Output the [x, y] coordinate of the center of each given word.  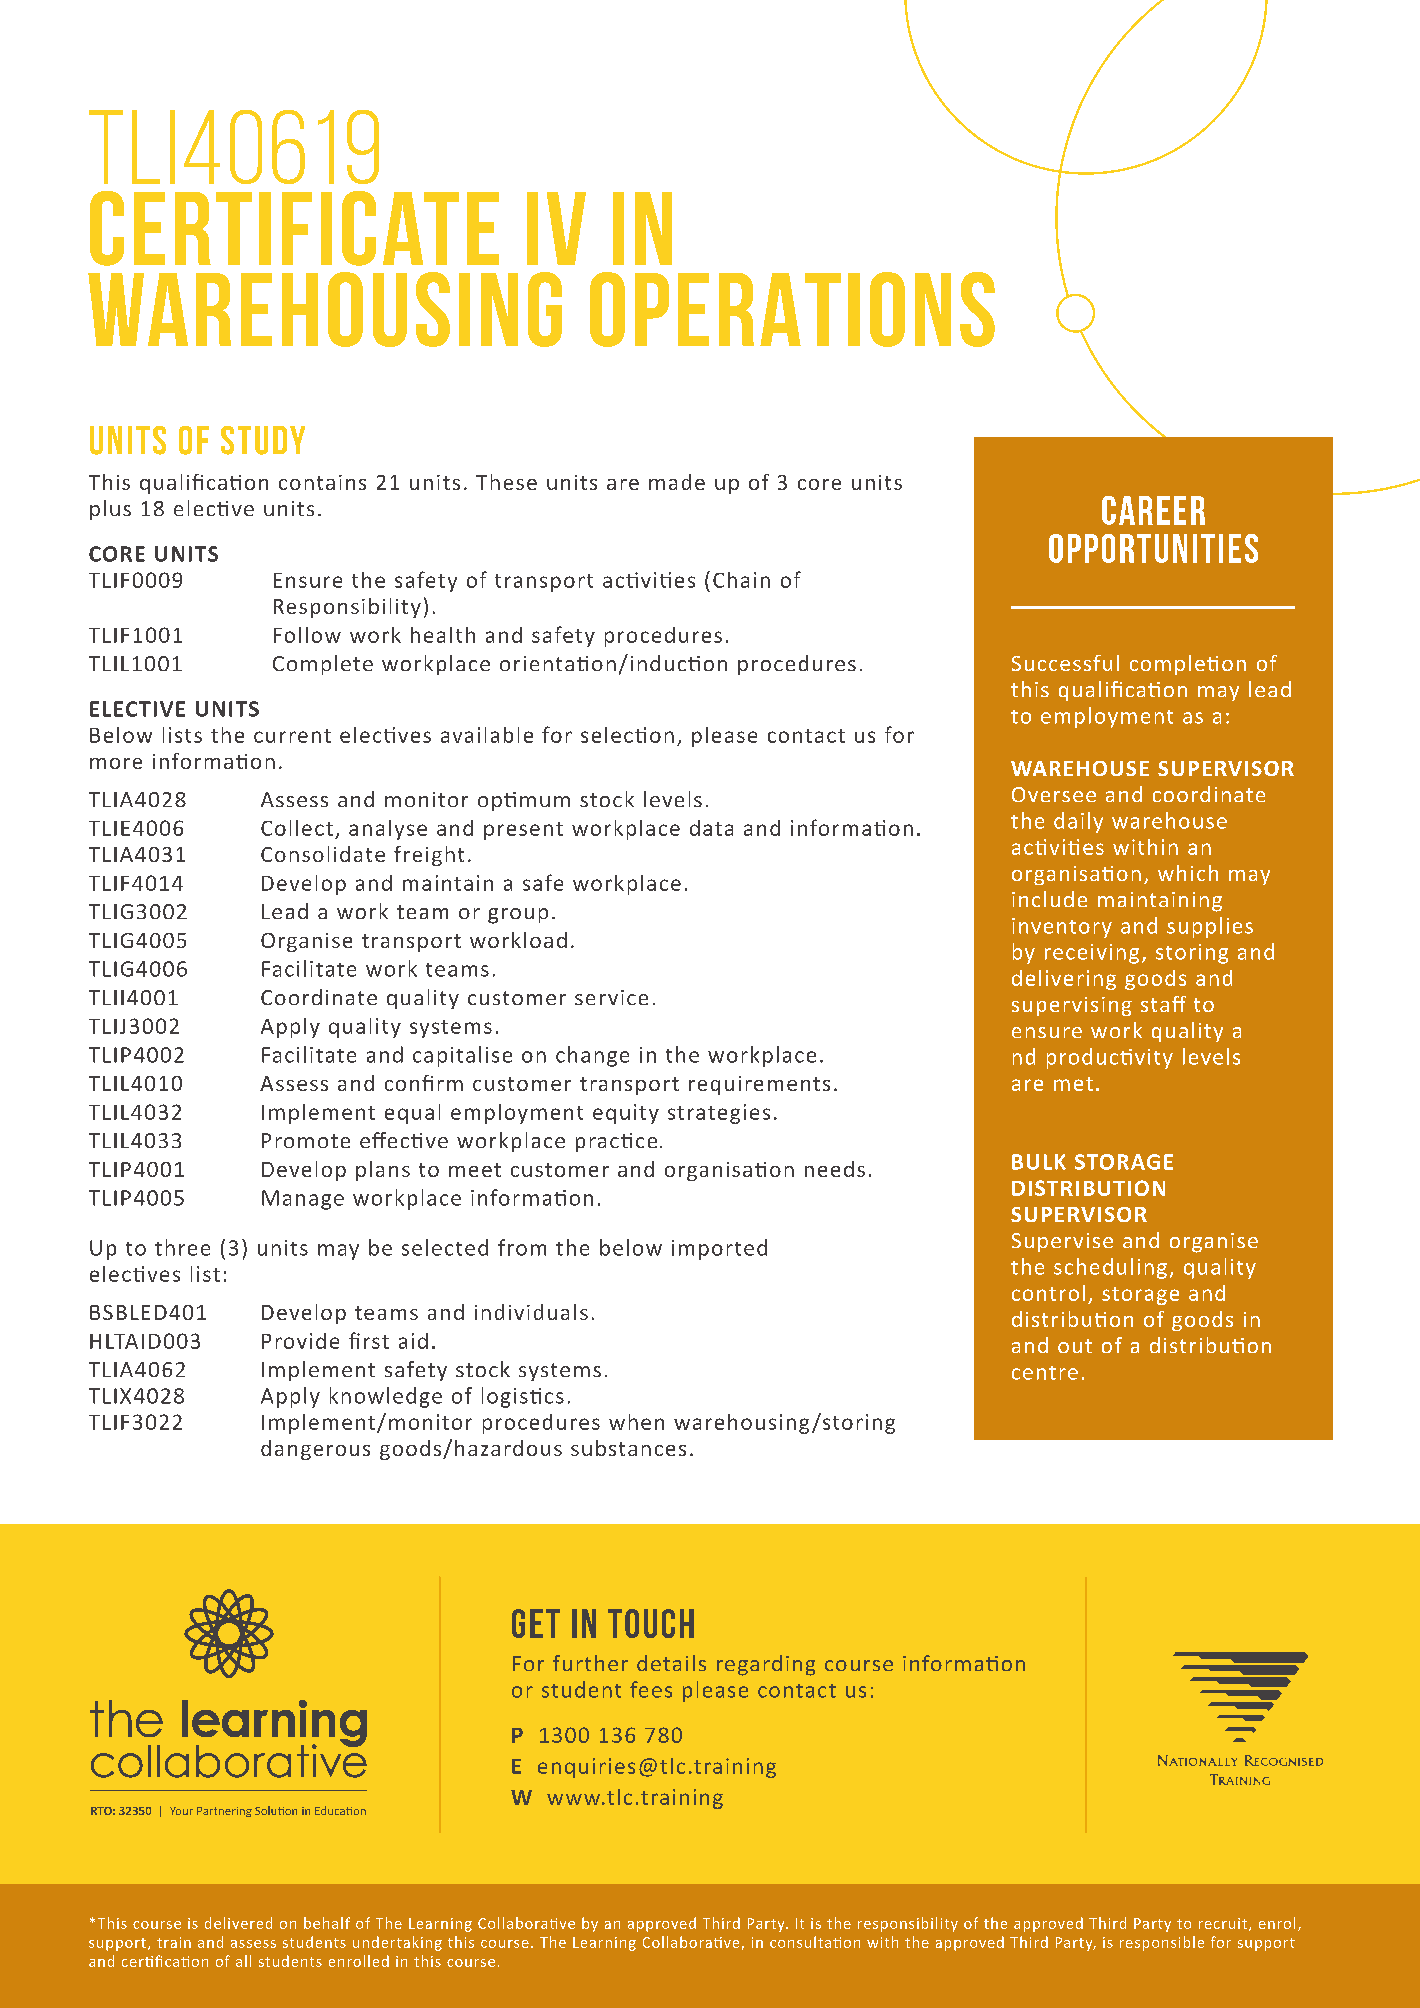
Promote [306, 1140]
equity [626, 1114]
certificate [294, 228]
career [1153, 510]
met [1073, 1084]
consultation [815, 1942]
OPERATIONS [792, 309]
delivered [238, 1923]
